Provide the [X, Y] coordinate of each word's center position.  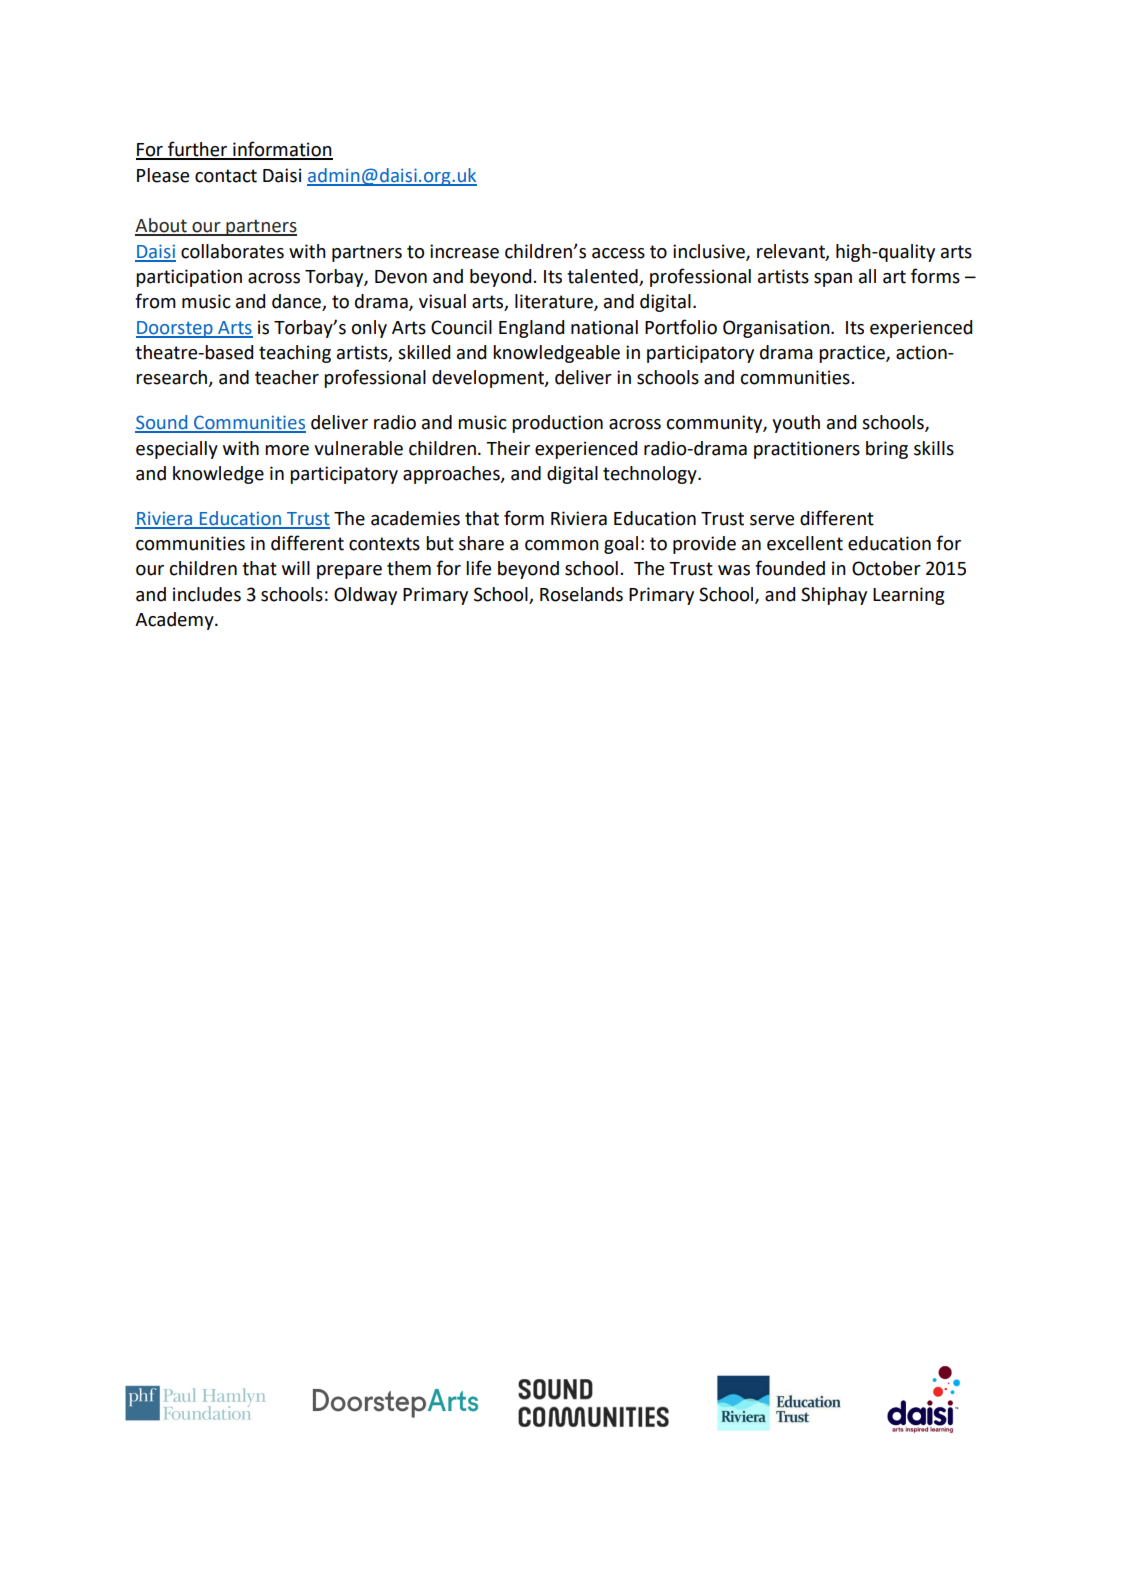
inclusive [710, 252]
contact [226, 176]
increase [464, 251]
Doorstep [175, 329]
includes [207, 594]
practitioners [807, 450]
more [287, 450]
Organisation [777, 329]
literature [555, 302]
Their [508, 448]
